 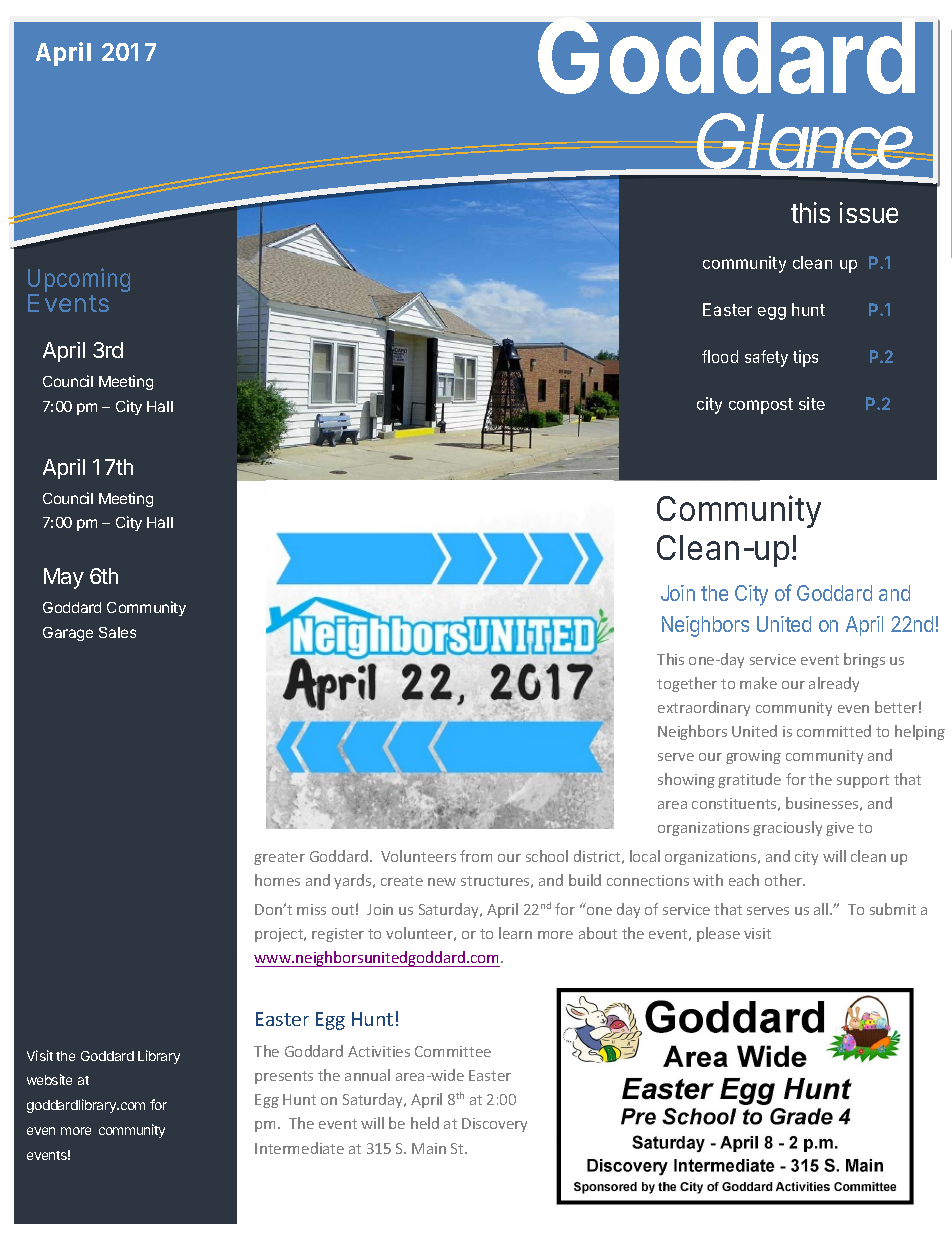 I want to click on together, so click(x=687, y=684).
